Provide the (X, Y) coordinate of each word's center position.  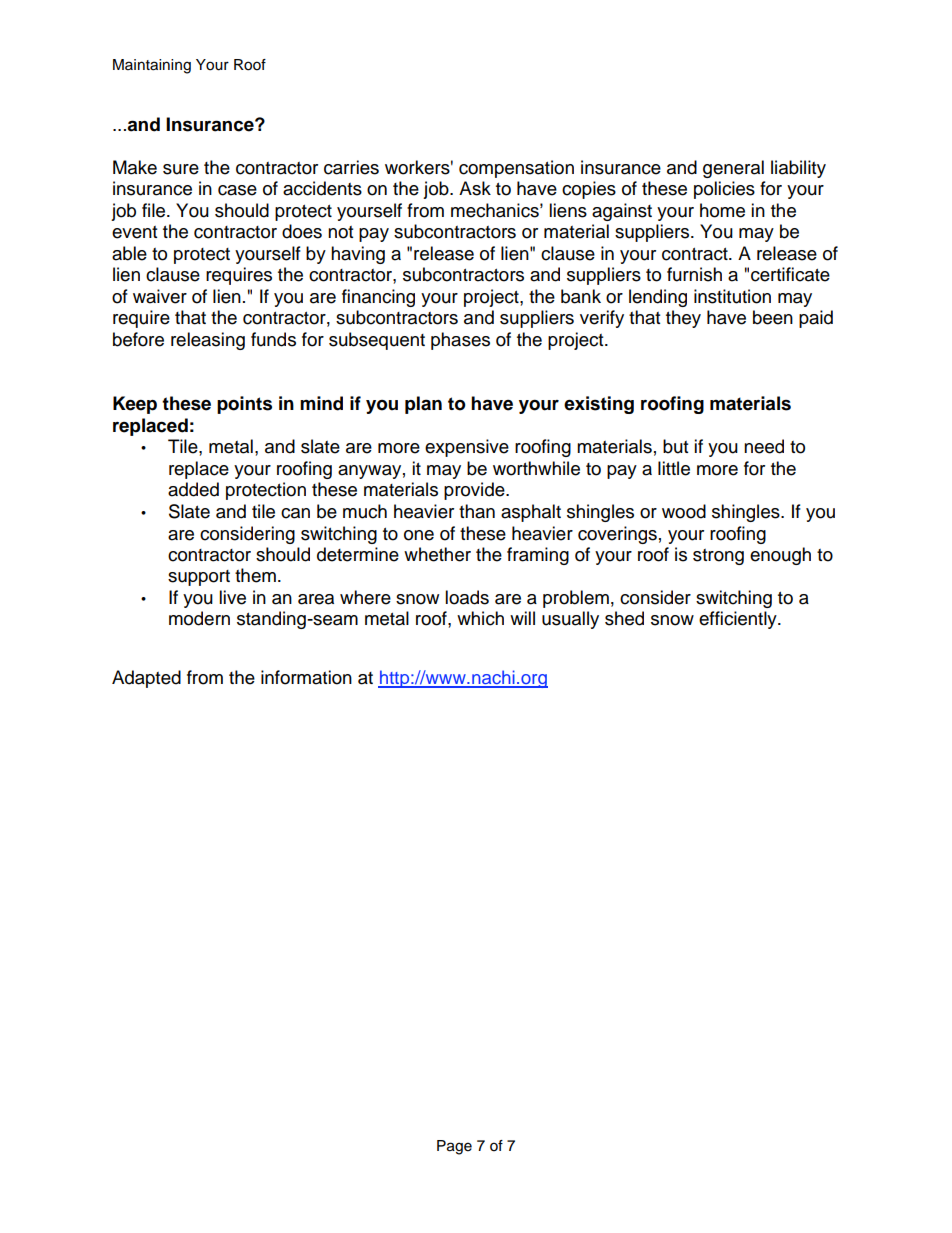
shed (624, 618)
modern (199, 618)
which (480, 618)
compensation (516, 169)
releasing (208, 341)
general (733, 169)
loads (467, 597)
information (306, 677)
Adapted (146, 679)
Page (454, 1147)
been (773, 317)
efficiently (739, 620)
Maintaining (152, 66)
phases (460, 341)
